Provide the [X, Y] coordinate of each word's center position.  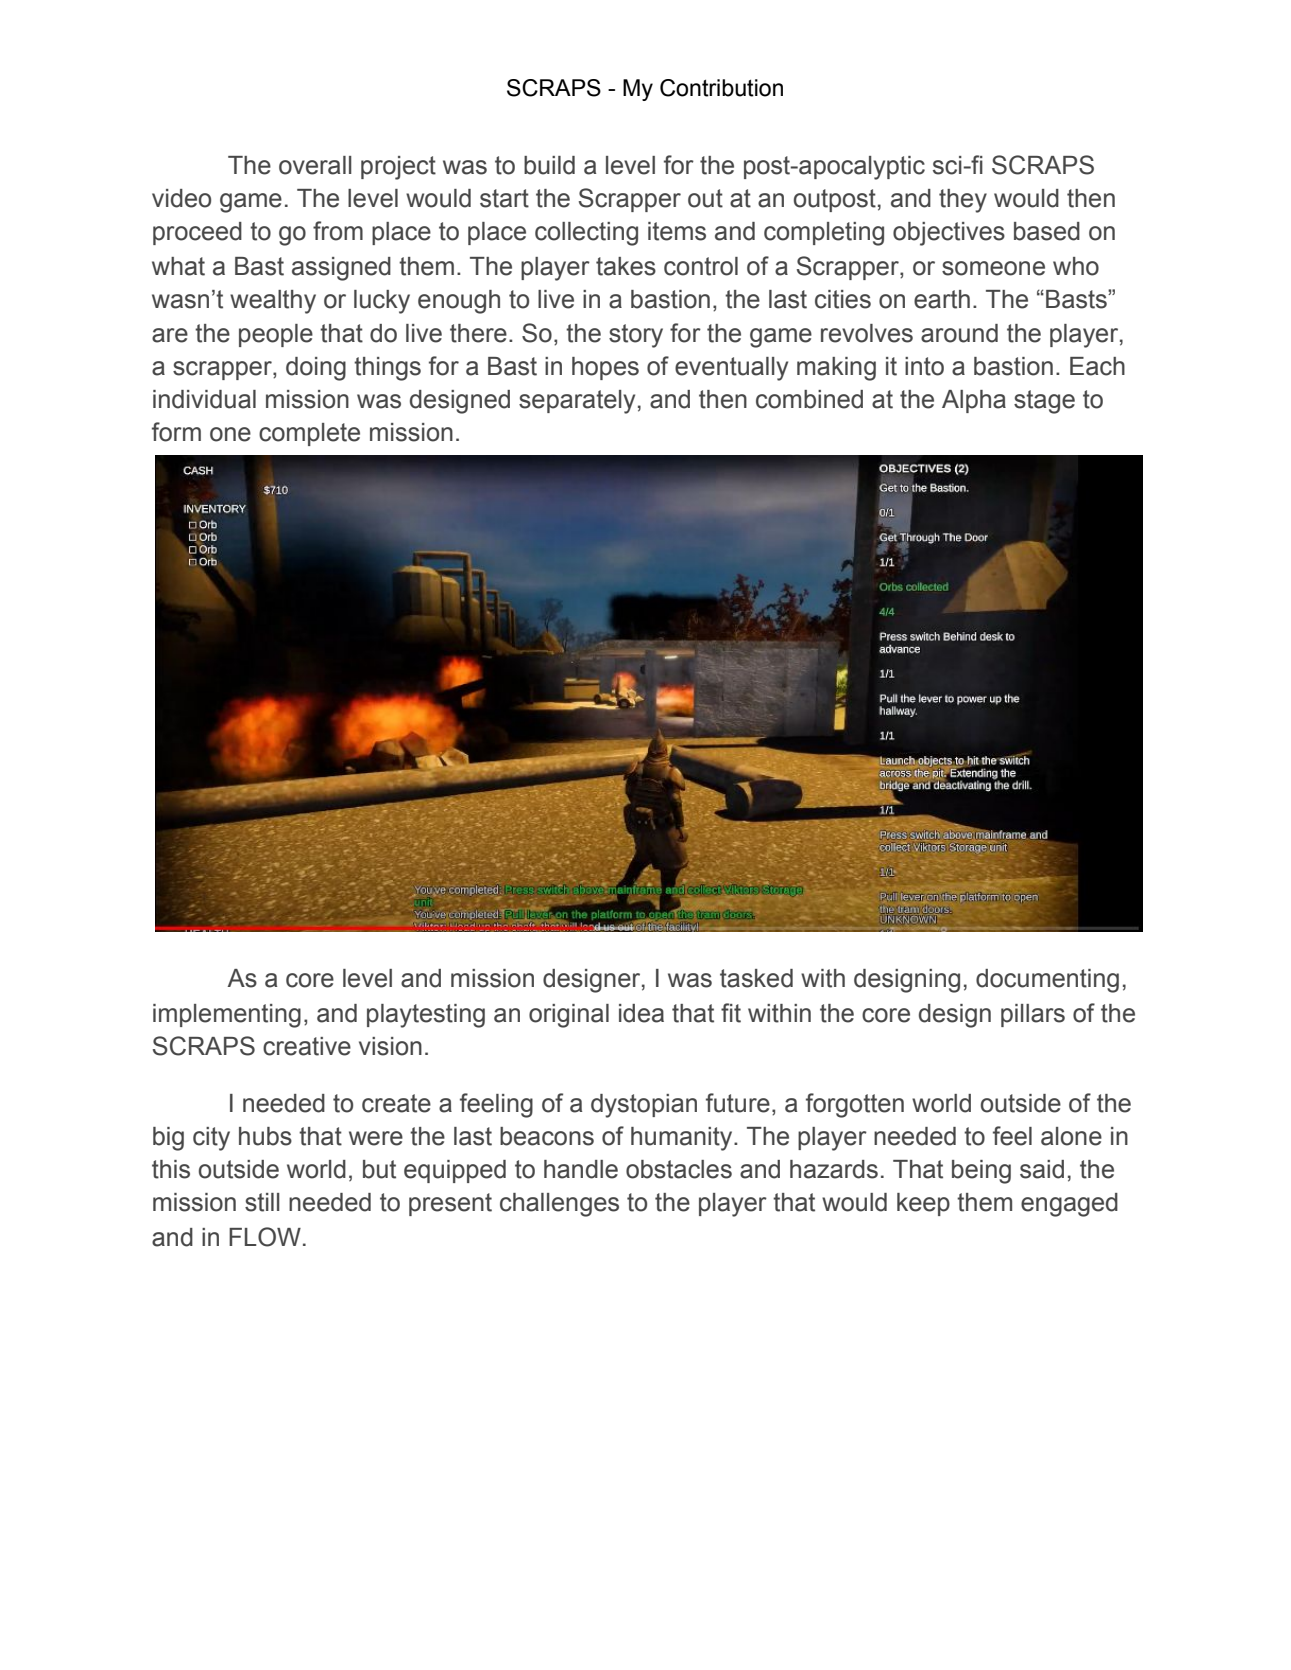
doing [316, 369]
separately [577, 402]
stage [1044, 402]
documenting [1047, 981]
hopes [605, 368]
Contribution [721, 88]
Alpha [974, 401]
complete [309, 434]
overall [315, 165]
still [262, 1202]
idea [641, 1013]
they [963, 201]
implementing [227, 1016]
